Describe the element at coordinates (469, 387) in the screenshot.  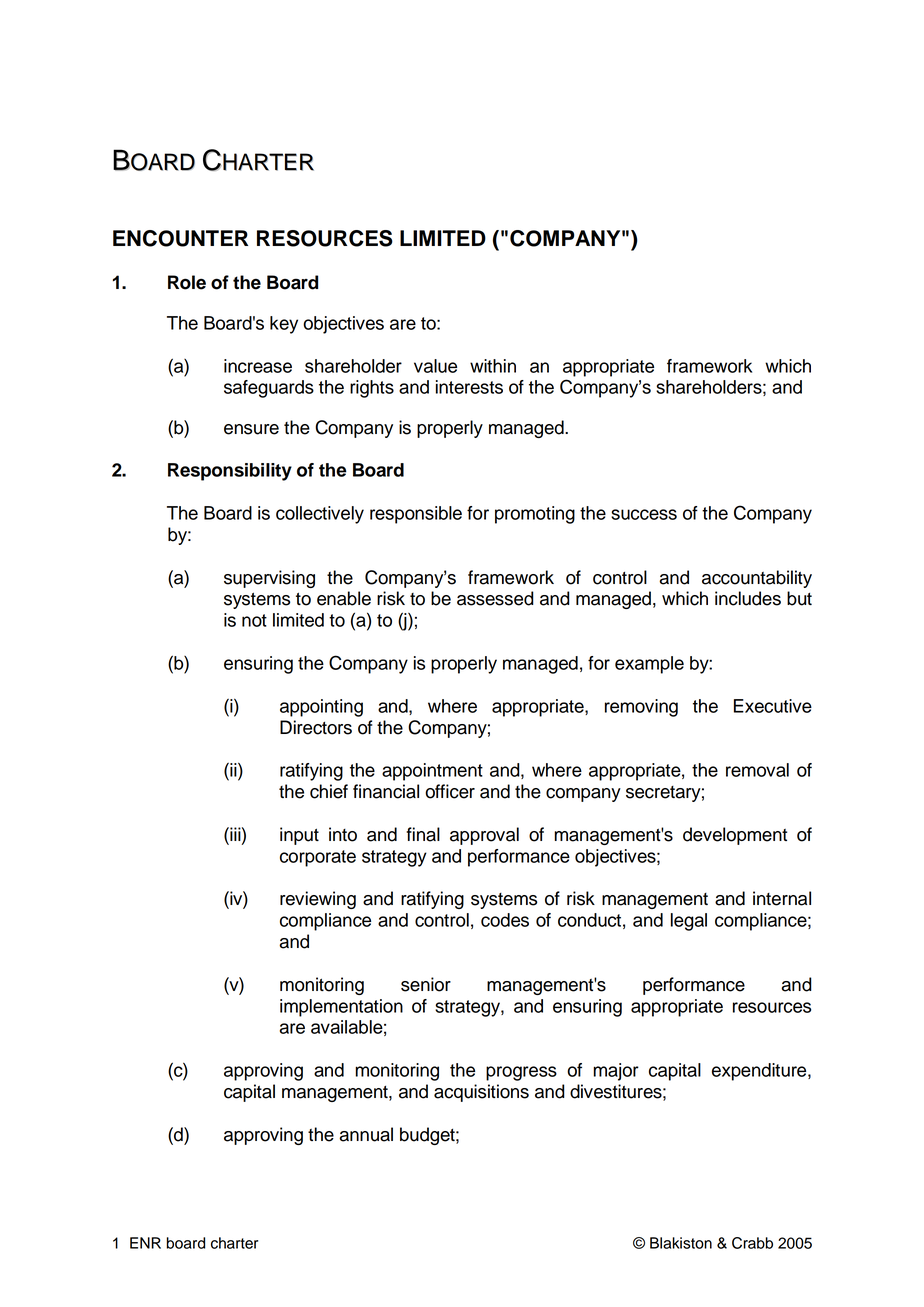
I see `interests` at that location.
